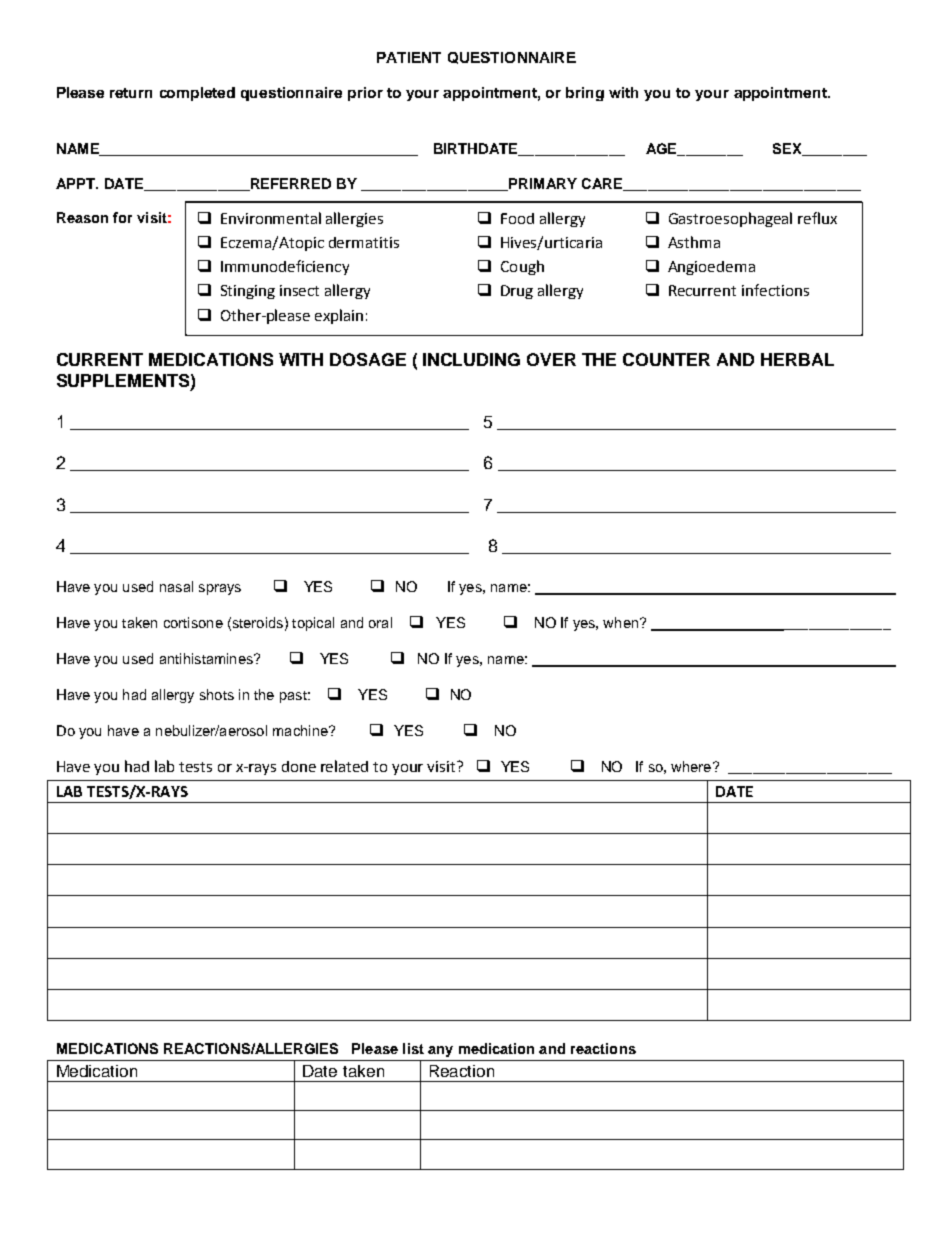 Image resolution: width=952 pixels, height=1233 pixels. I want to click on done, so click(299, 766).
